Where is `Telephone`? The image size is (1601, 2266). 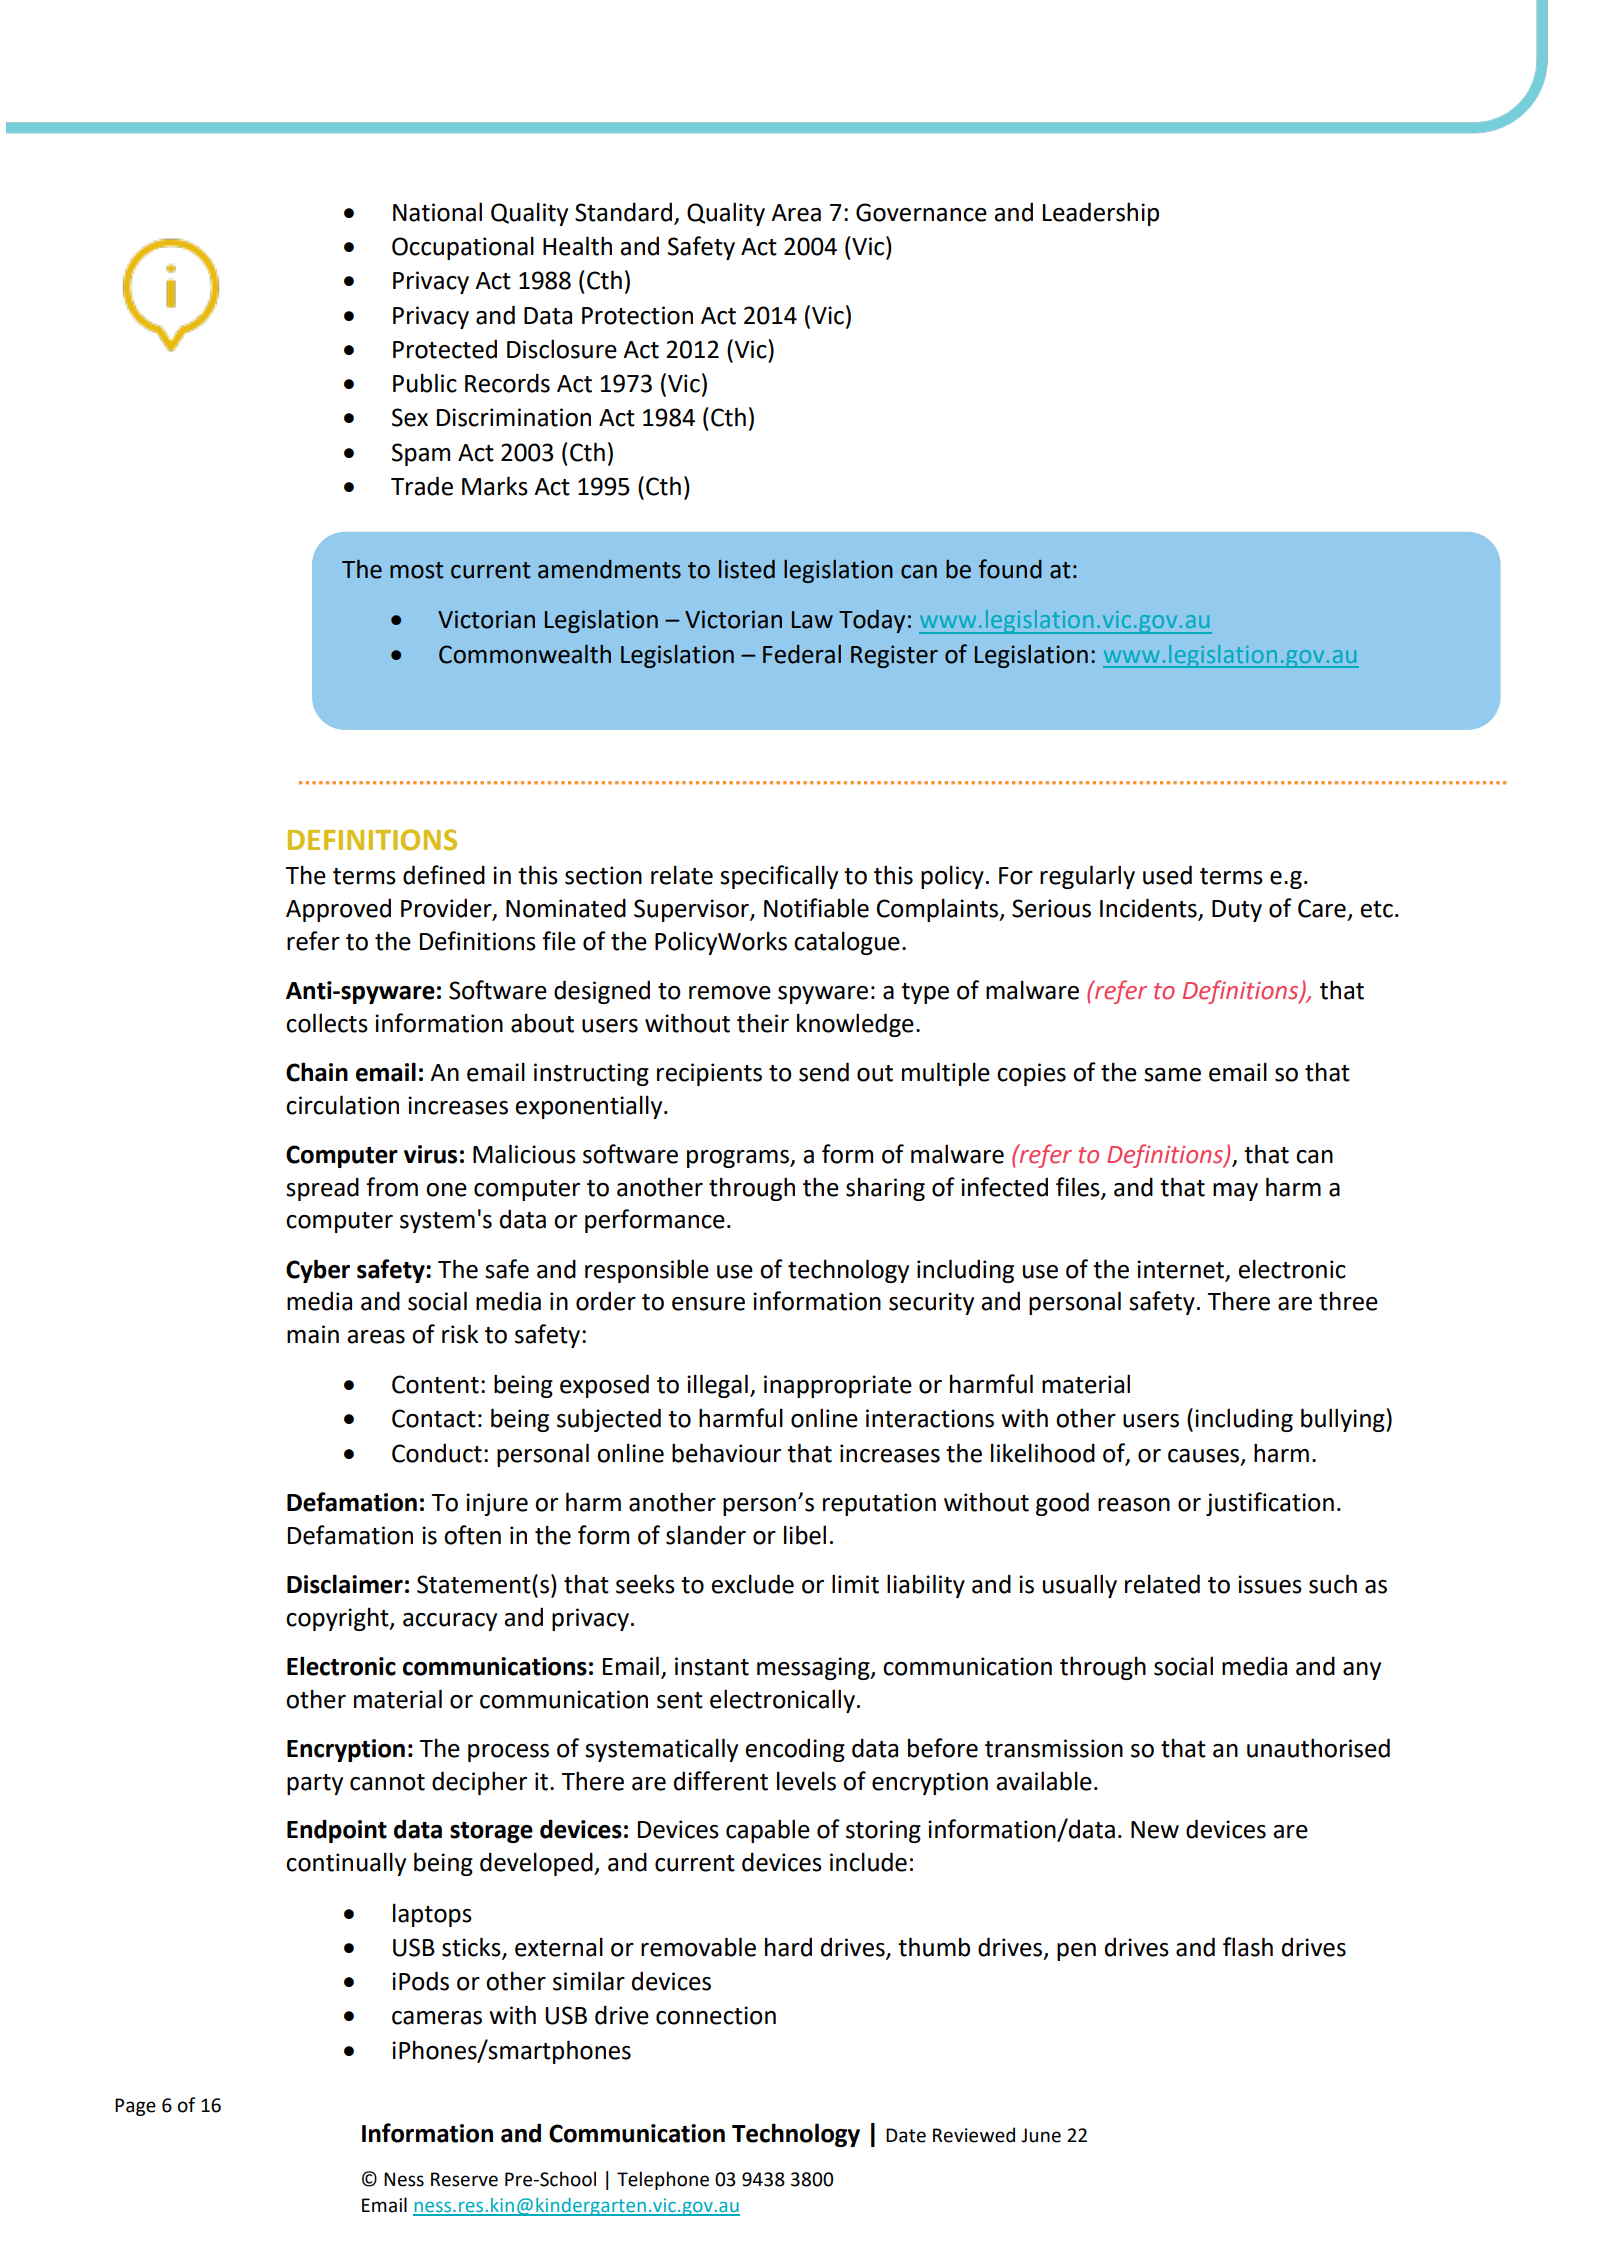 Telephone is located at coordinates (663, 2180).
